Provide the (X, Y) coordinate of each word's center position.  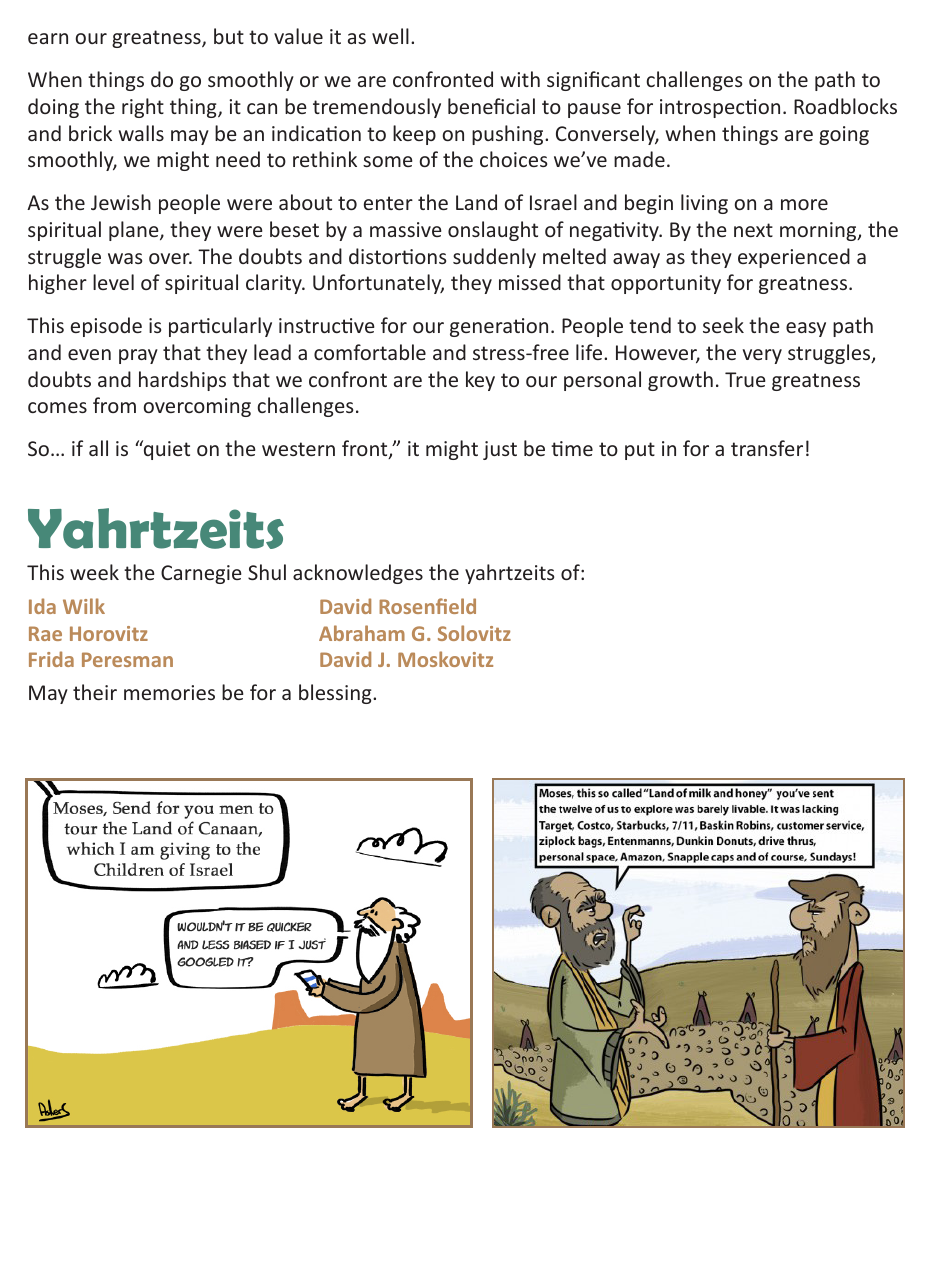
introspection (720, 108)
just (500, 450)
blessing (336, 694)
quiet (166, 450)
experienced (794, 258)
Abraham (362, 633)
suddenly (494, 258)
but (229, 36)
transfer (767, 448)
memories (169, 692)
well (390, 36)
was (125, 258)
